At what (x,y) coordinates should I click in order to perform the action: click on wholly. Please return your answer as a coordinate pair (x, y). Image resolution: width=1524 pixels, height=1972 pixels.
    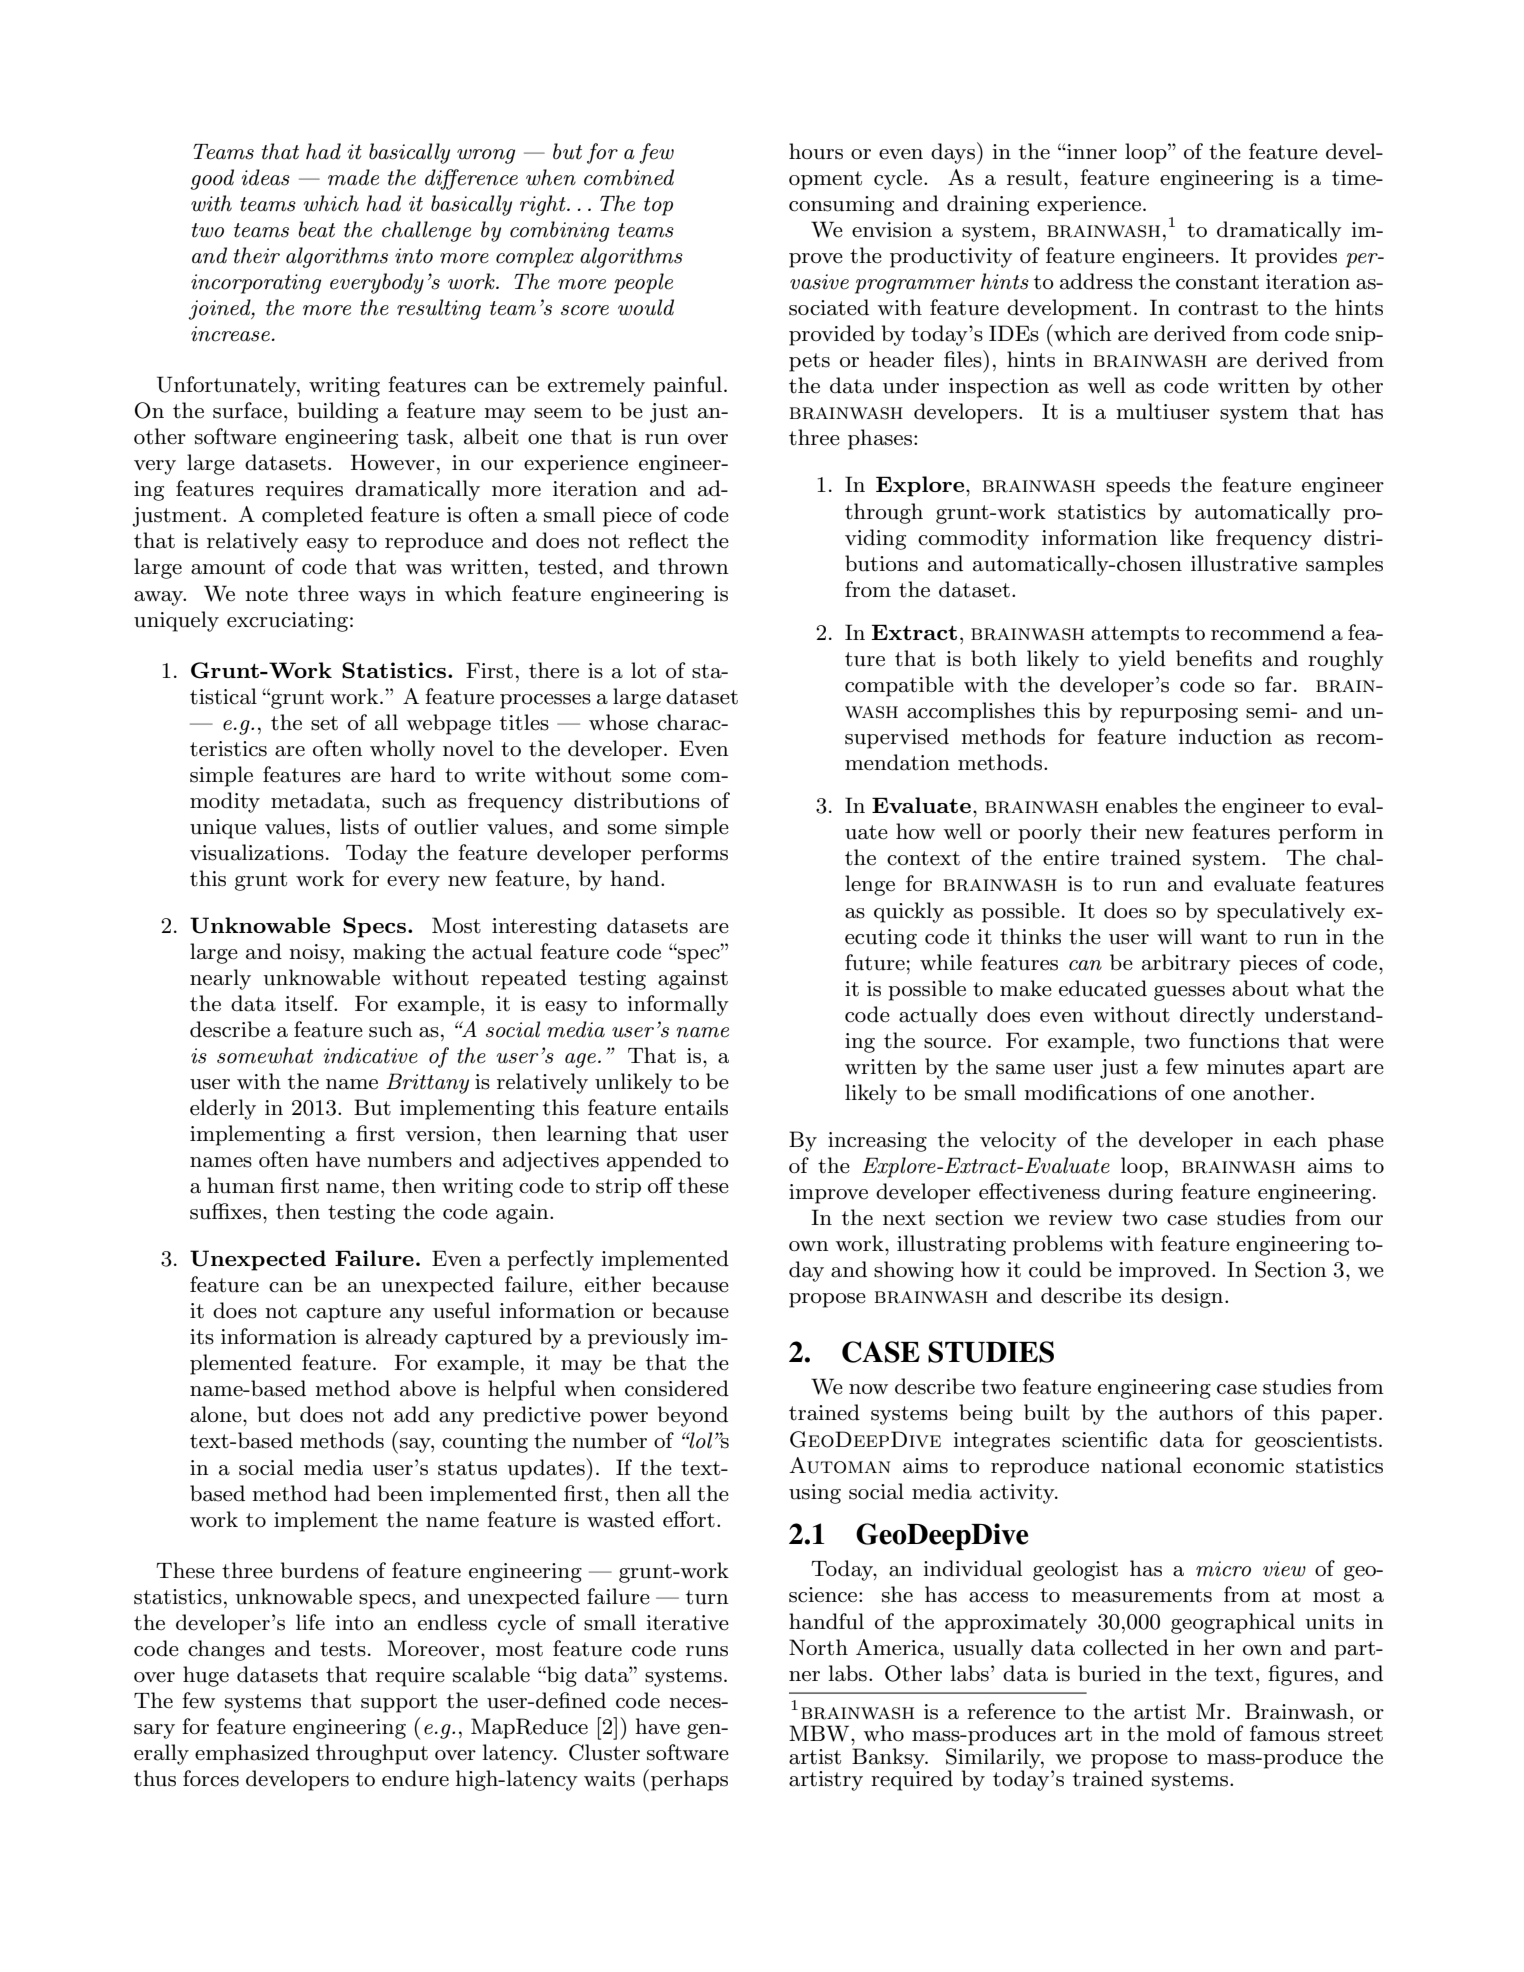
    Looking at the image, I should click on (402, 750).
